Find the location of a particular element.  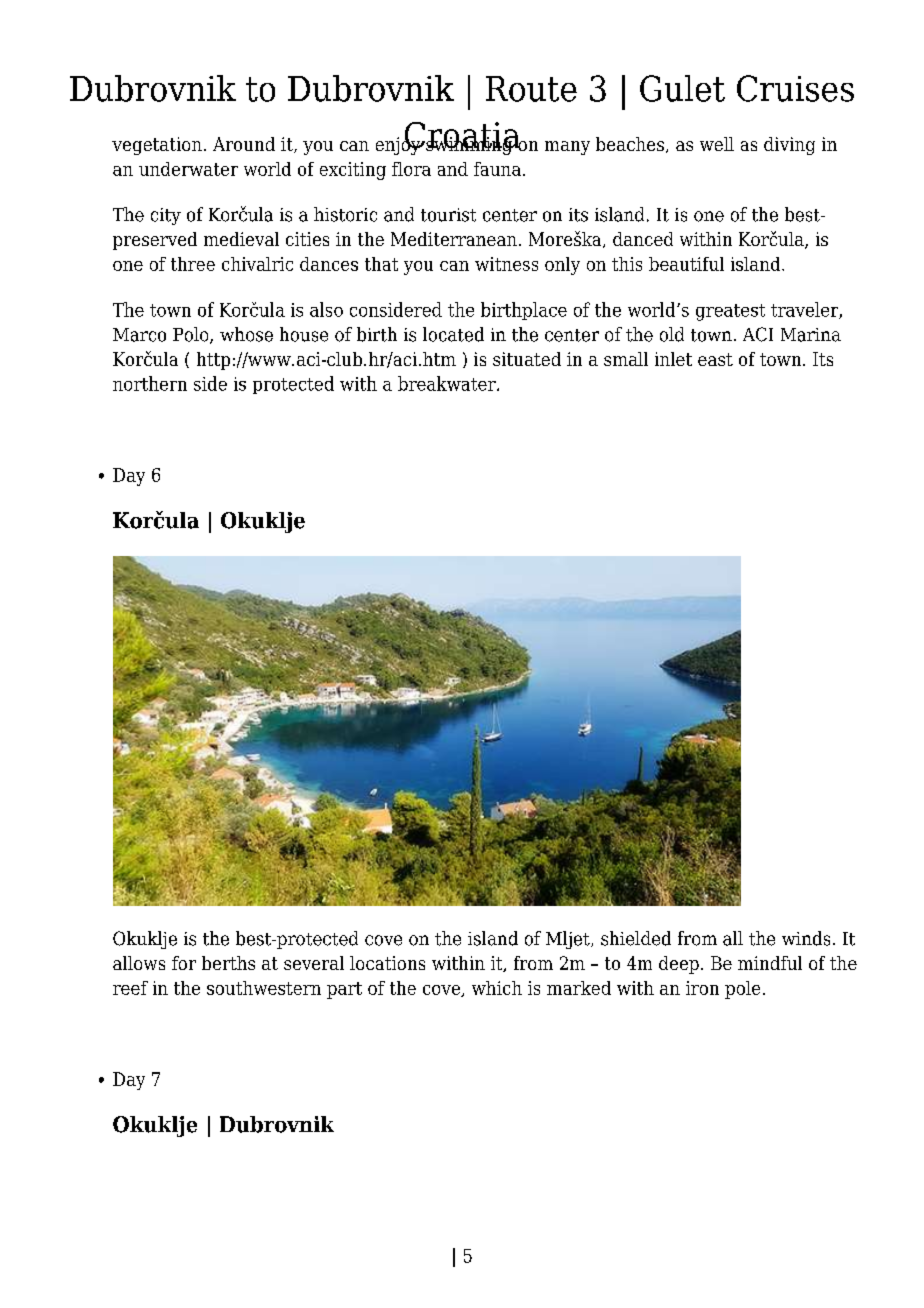

berths is located at coordinates (228, 963).
